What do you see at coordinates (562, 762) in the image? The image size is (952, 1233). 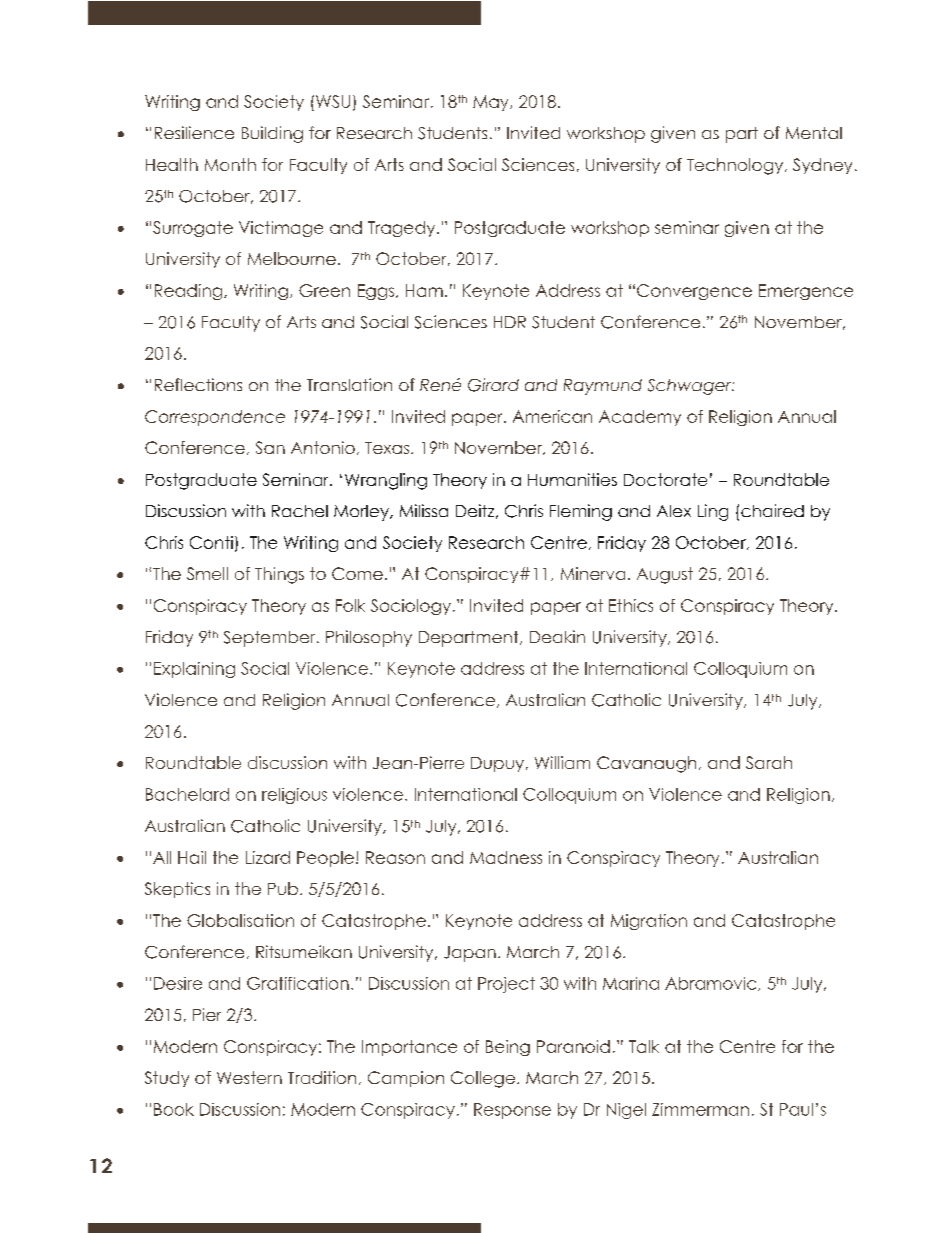 I see `William` at bounding box center [562, 762].
